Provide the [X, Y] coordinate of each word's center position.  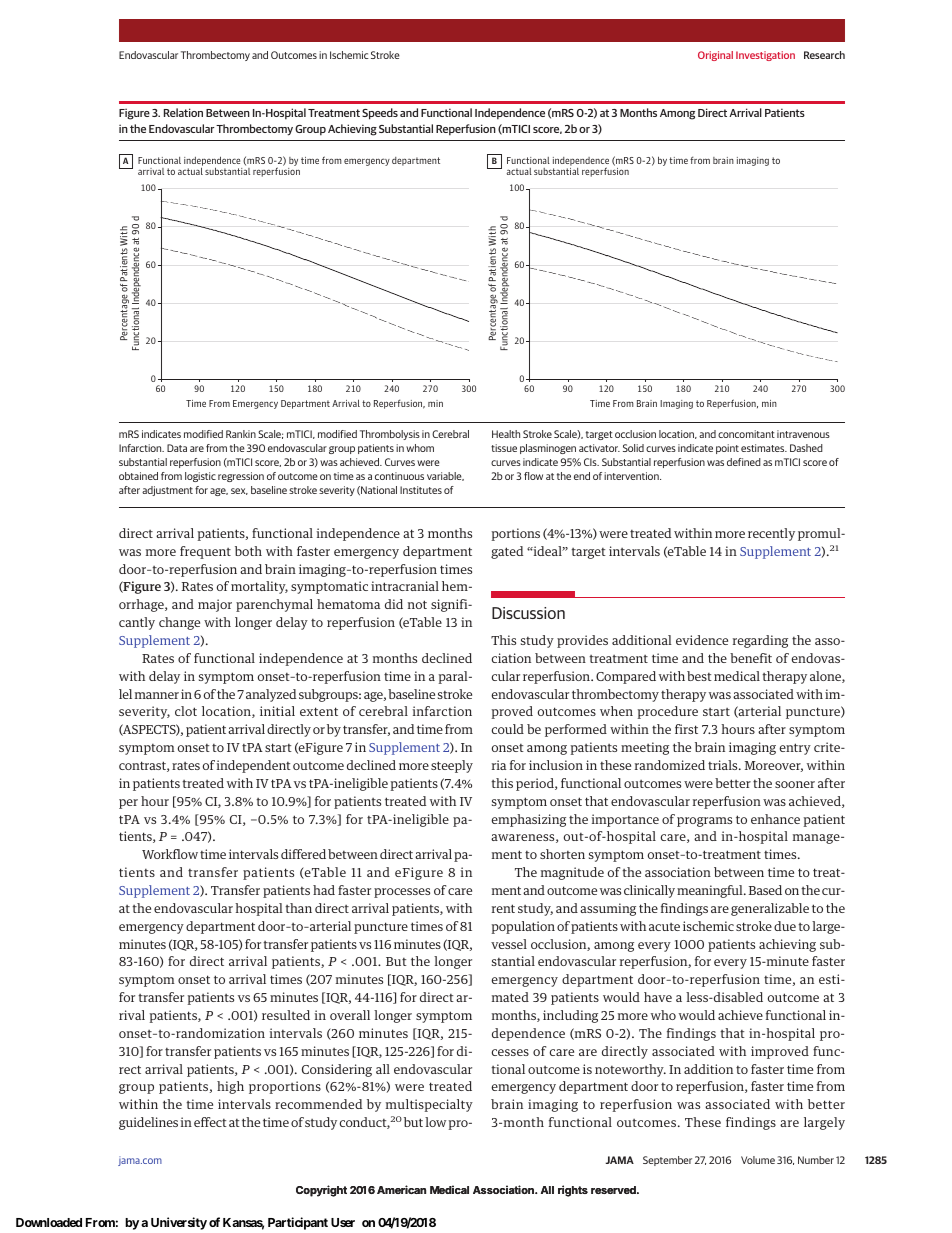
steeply [452, 766]
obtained [138, 476]
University [179, 1223]
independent [254, 766]
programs [704, 822]
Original [715, 56]
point [727, 449]
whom [420, 448]
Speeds [380, 114]
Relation [183, 112]
